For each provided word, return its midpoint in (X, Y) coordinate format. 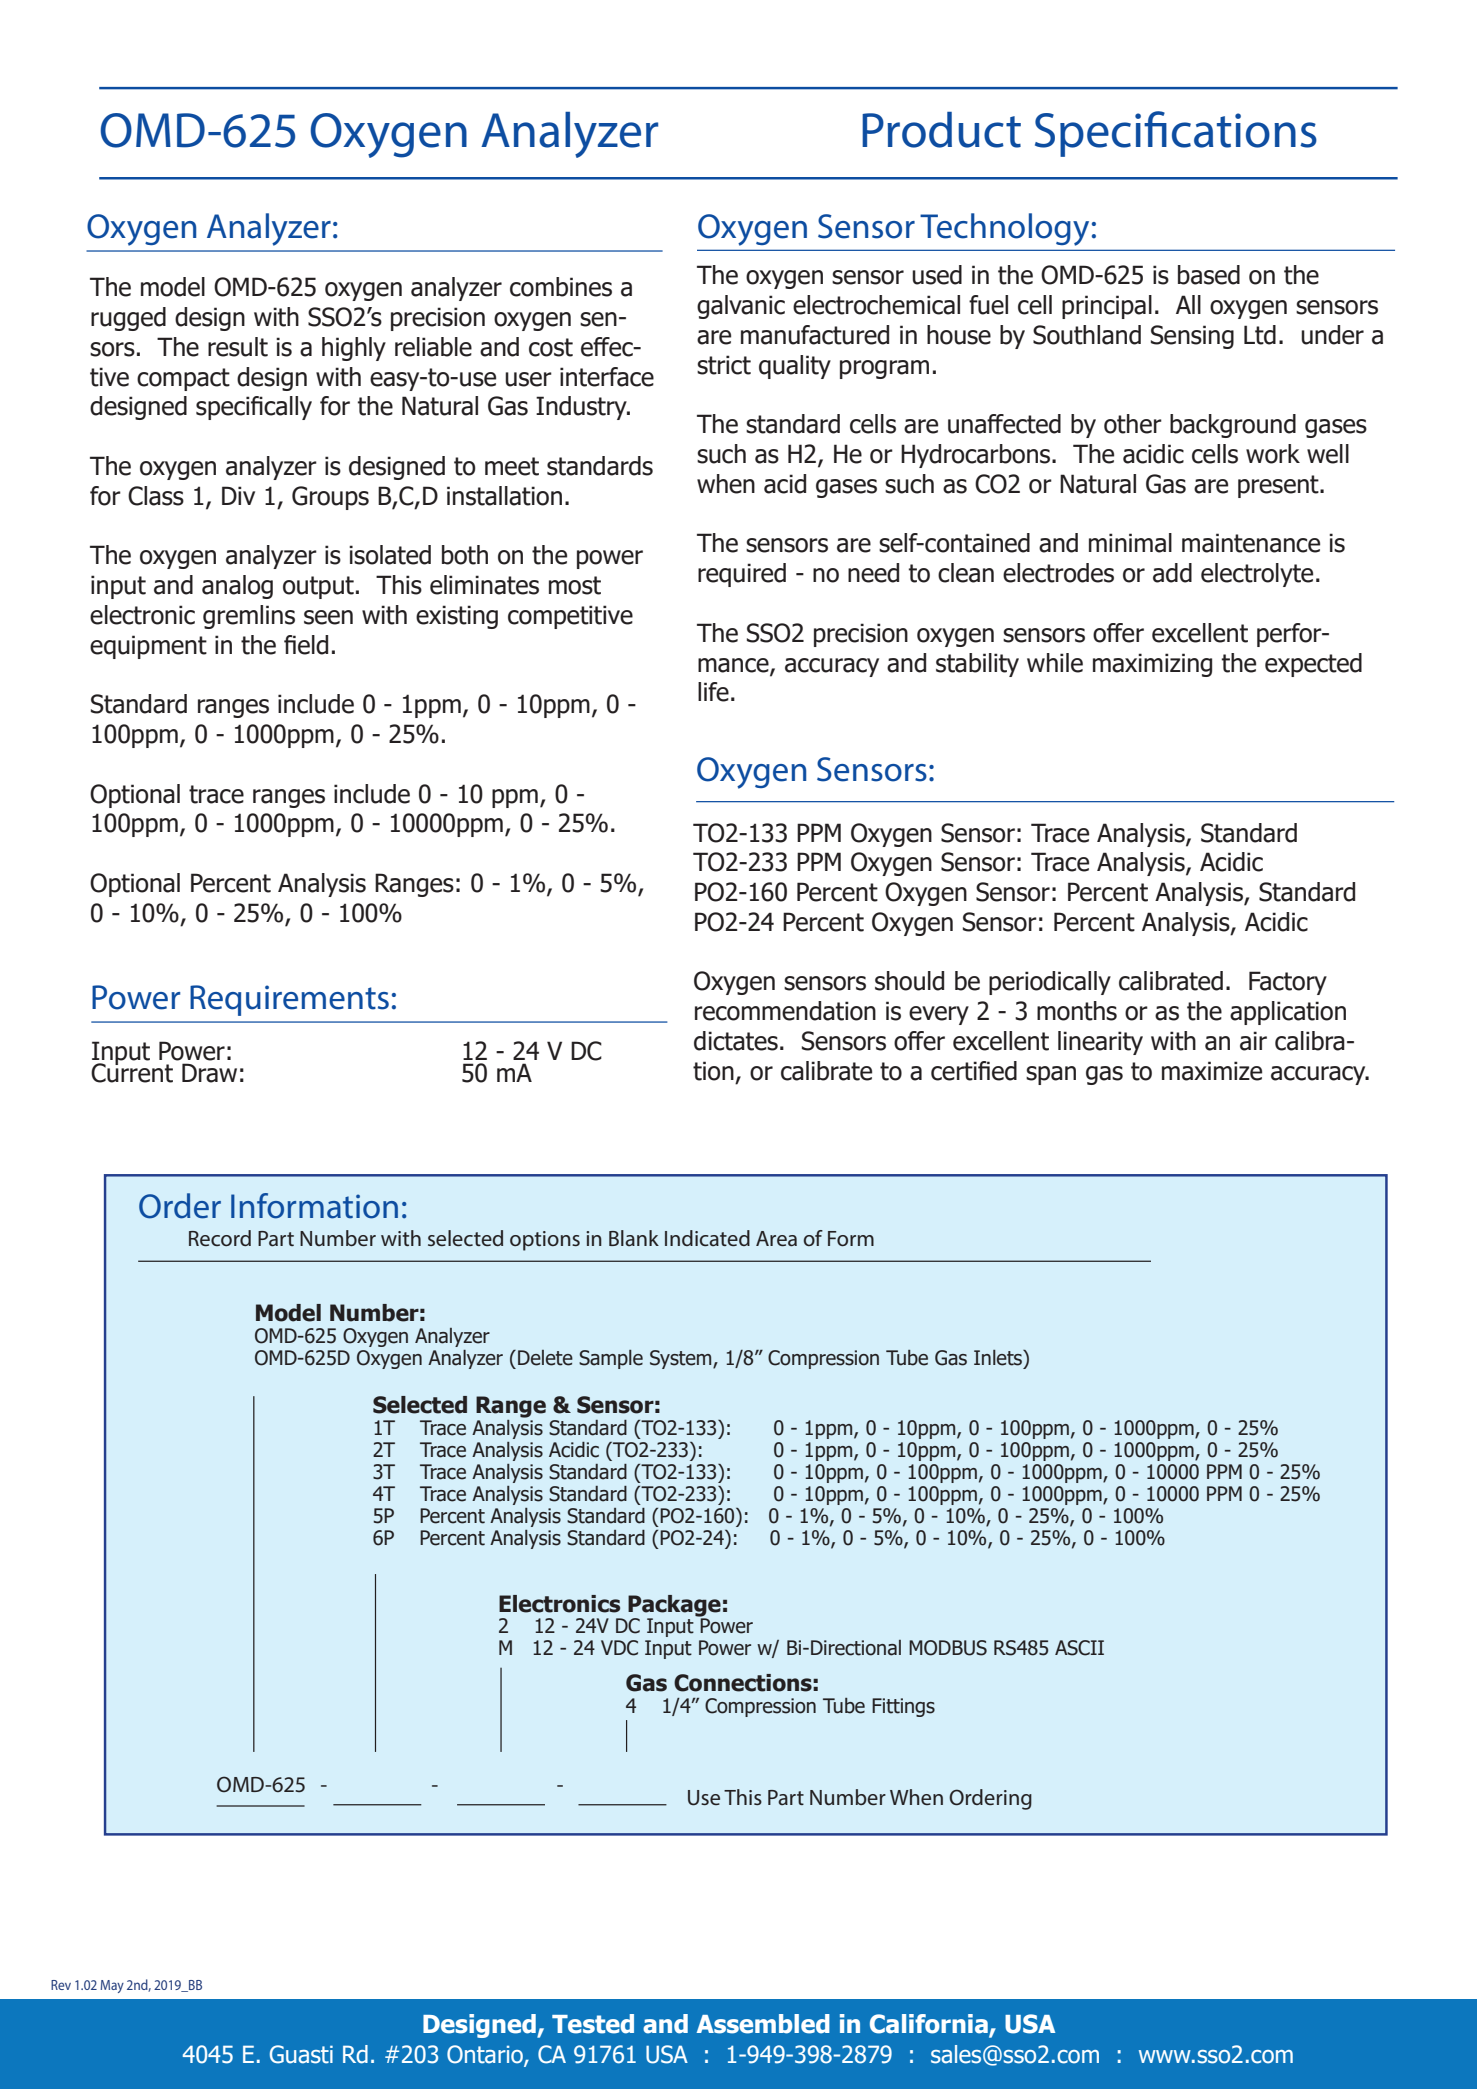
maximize (1212, 1071)
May (112, 1986)
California (929, 2024)
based (1209, 275)
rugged (128, 319)
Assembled (763, 2024)
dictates (736, 1041)
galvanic (741, 307)
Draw (209, 1073)
